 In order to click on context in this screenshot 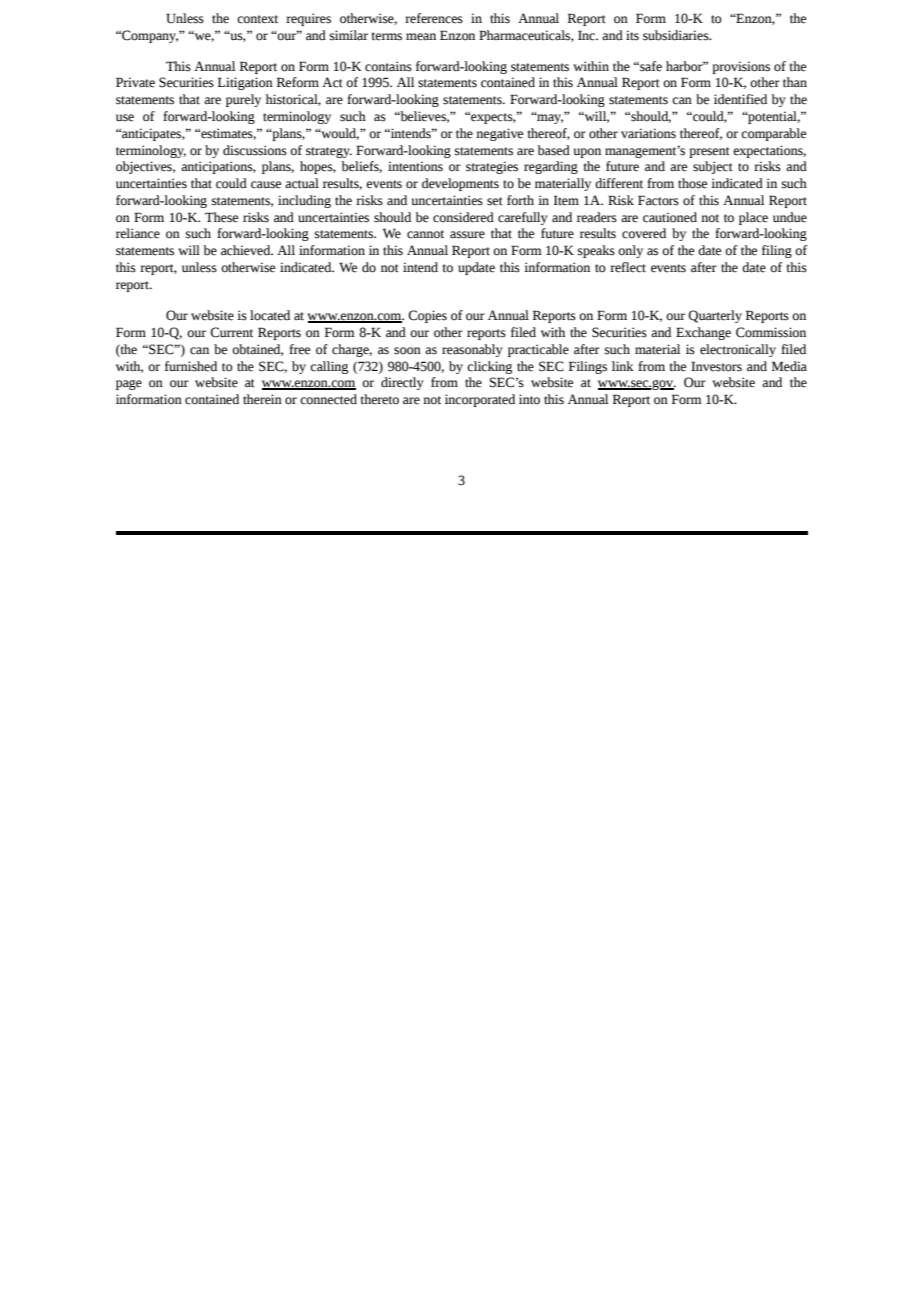, I will do `click(257, 19)`.
